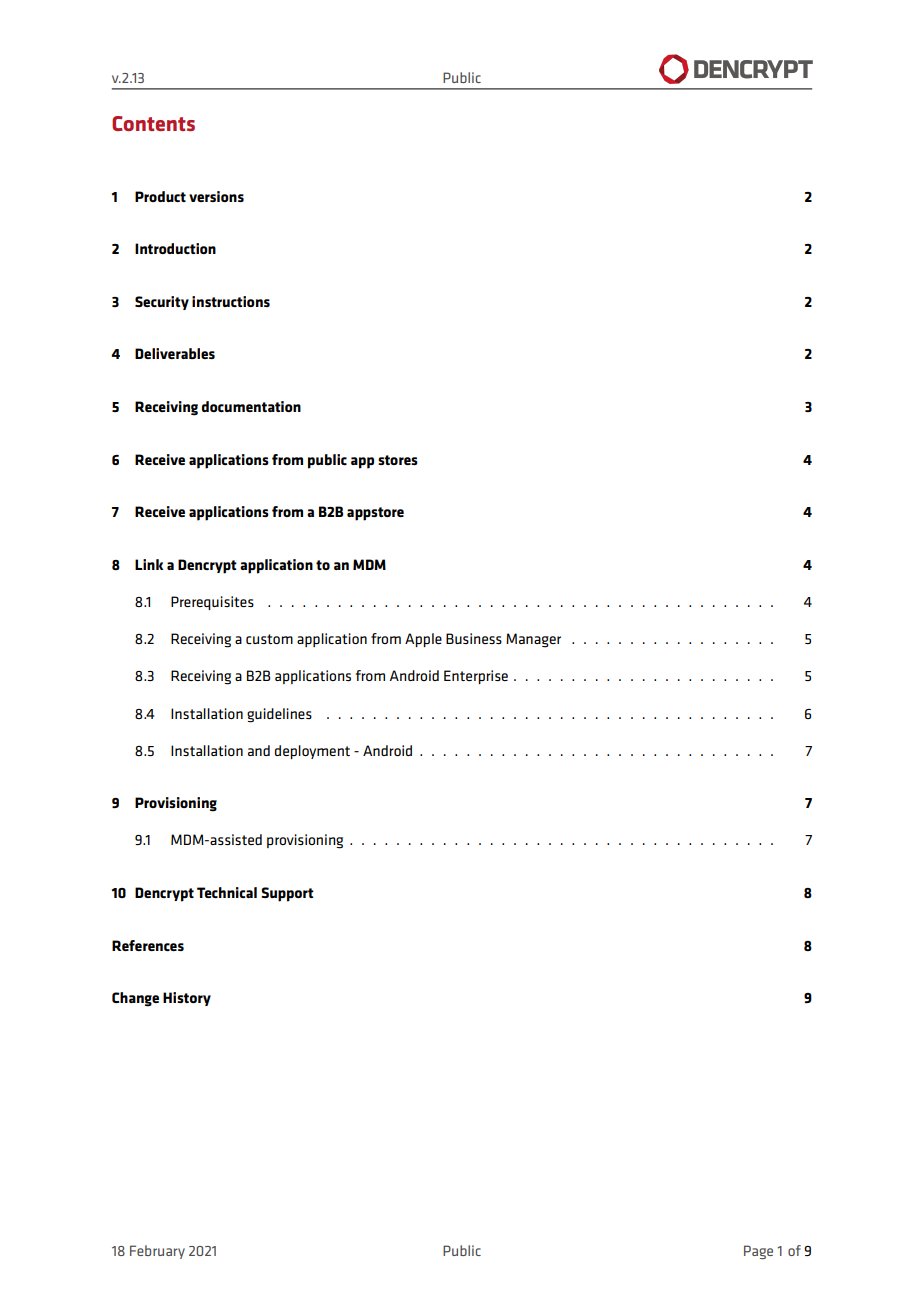 The height and width of the page is (1308, 924). What do you see at coordinates (474, 638) in the page?
I see `Business` at bounding box center [474, 638].
